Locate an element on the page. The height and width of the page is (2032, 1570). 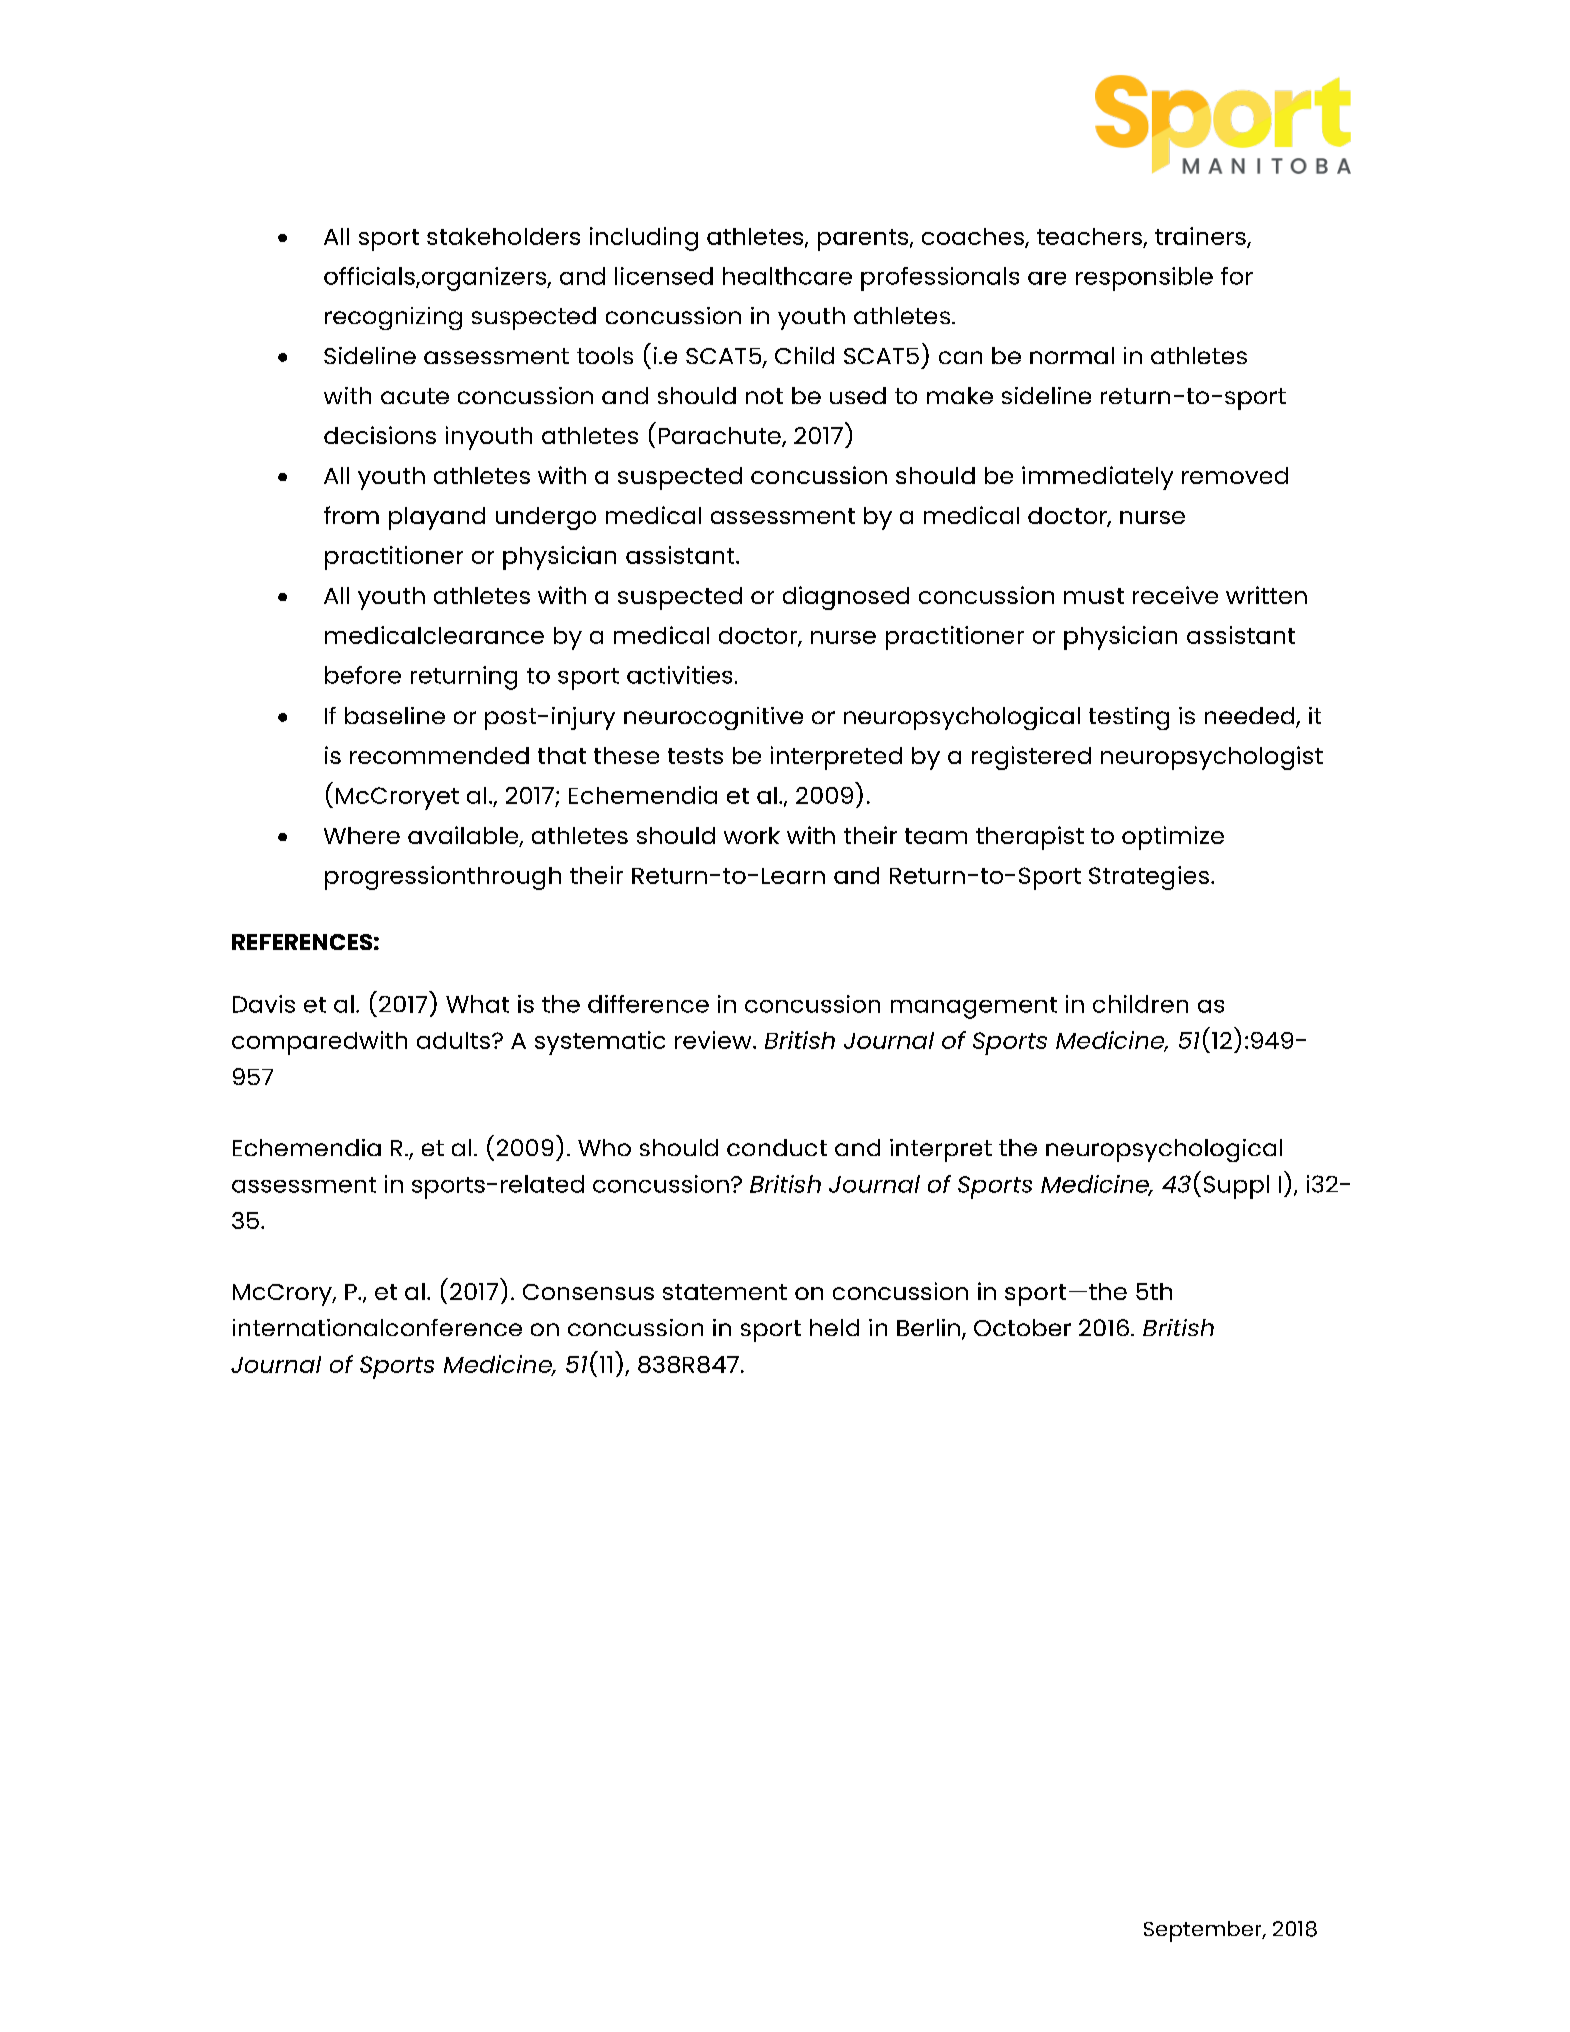
management is located at coordinates (974, 1008).
